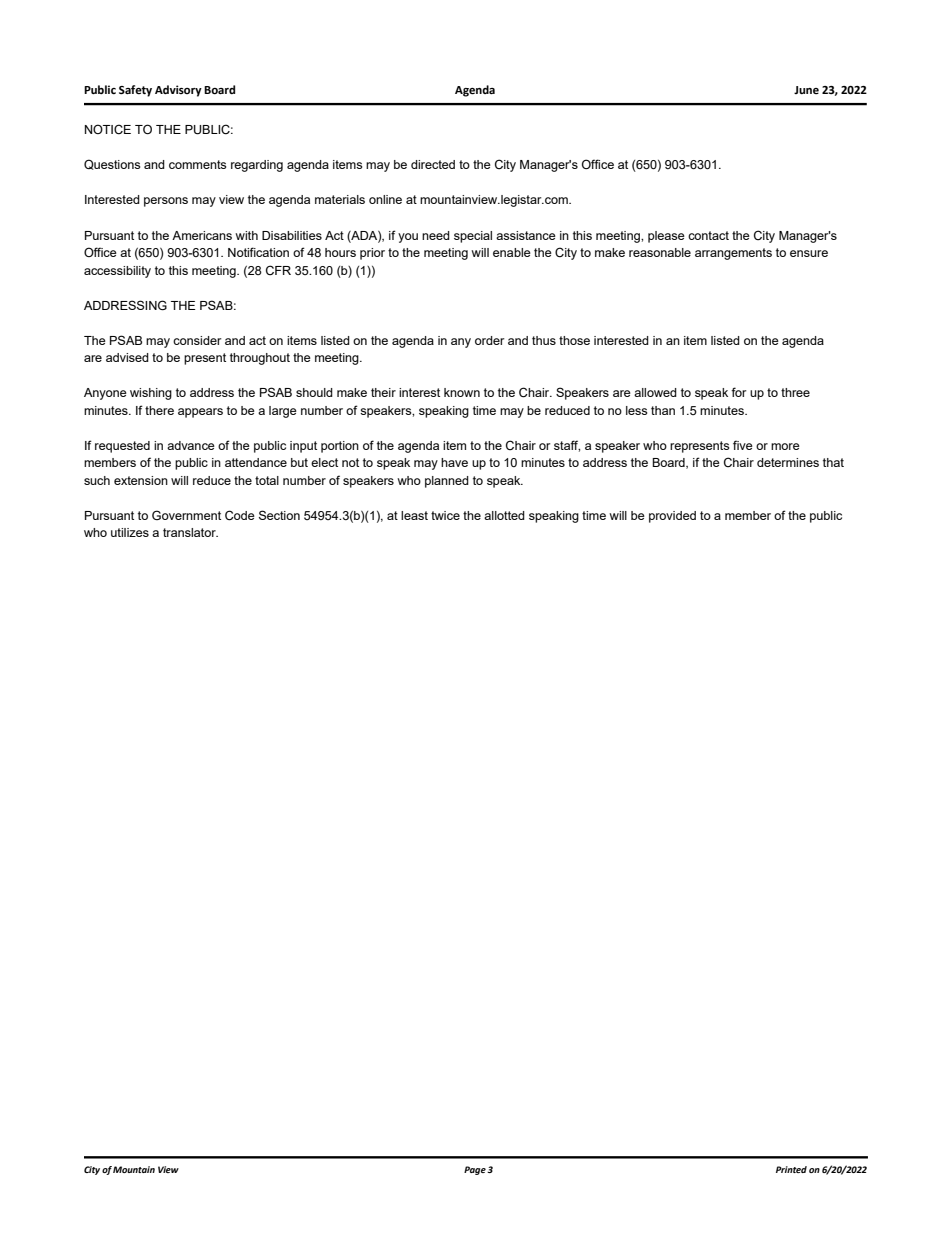 The width and height of the screenshot is (952, 1233). I want to click on translator, so click(190, 532).
